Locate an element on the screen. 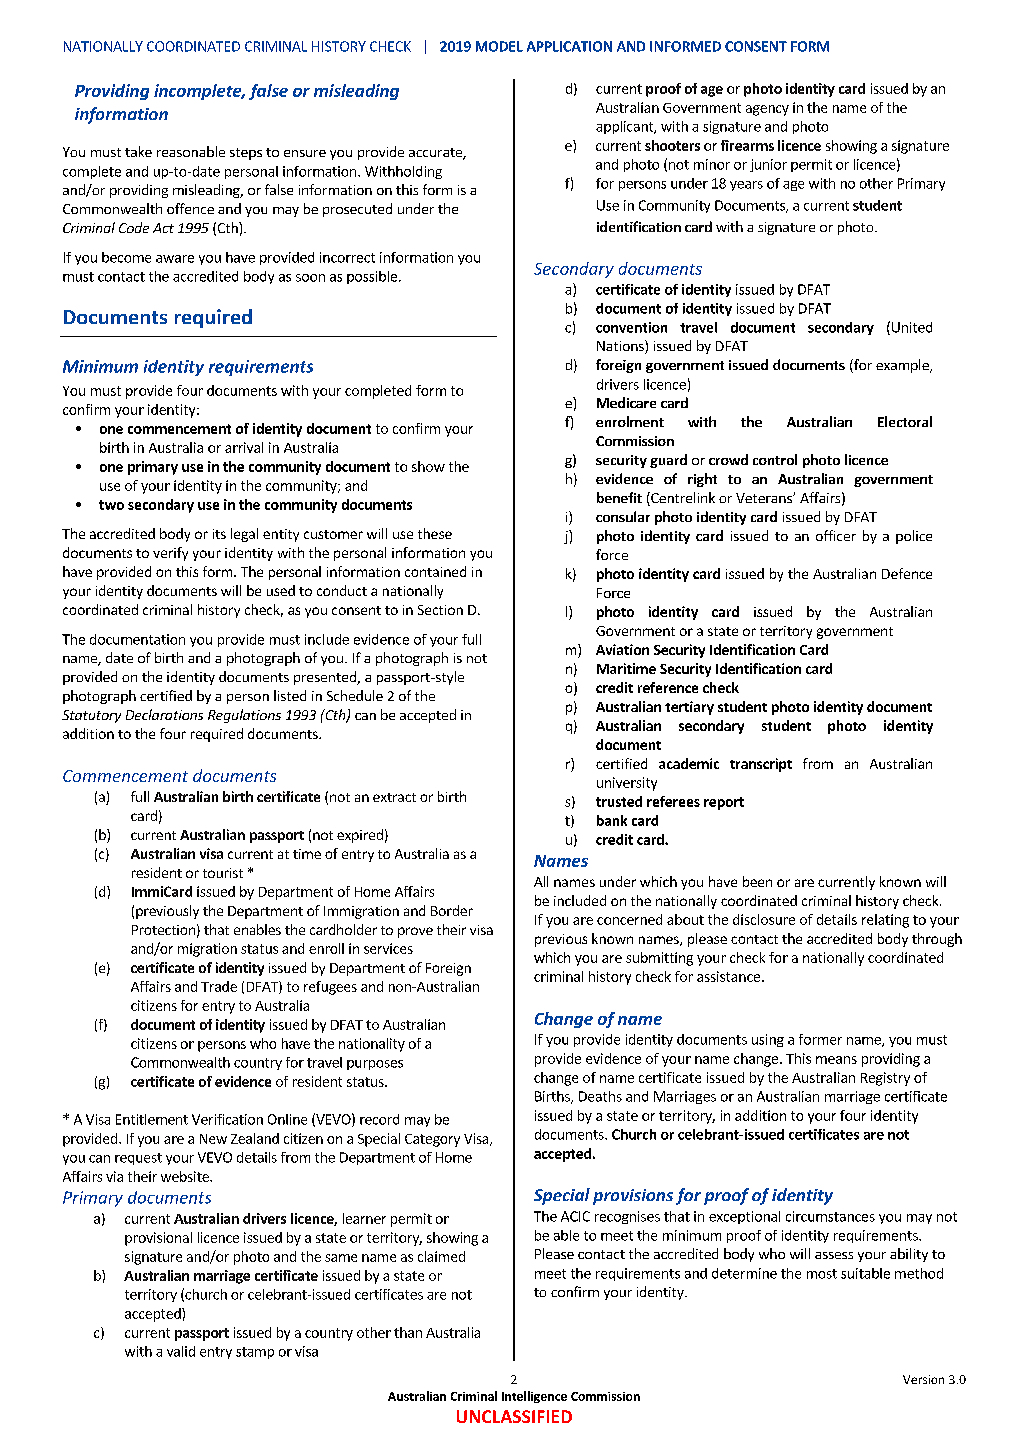  arrival is located at coordinates (244, 447).
